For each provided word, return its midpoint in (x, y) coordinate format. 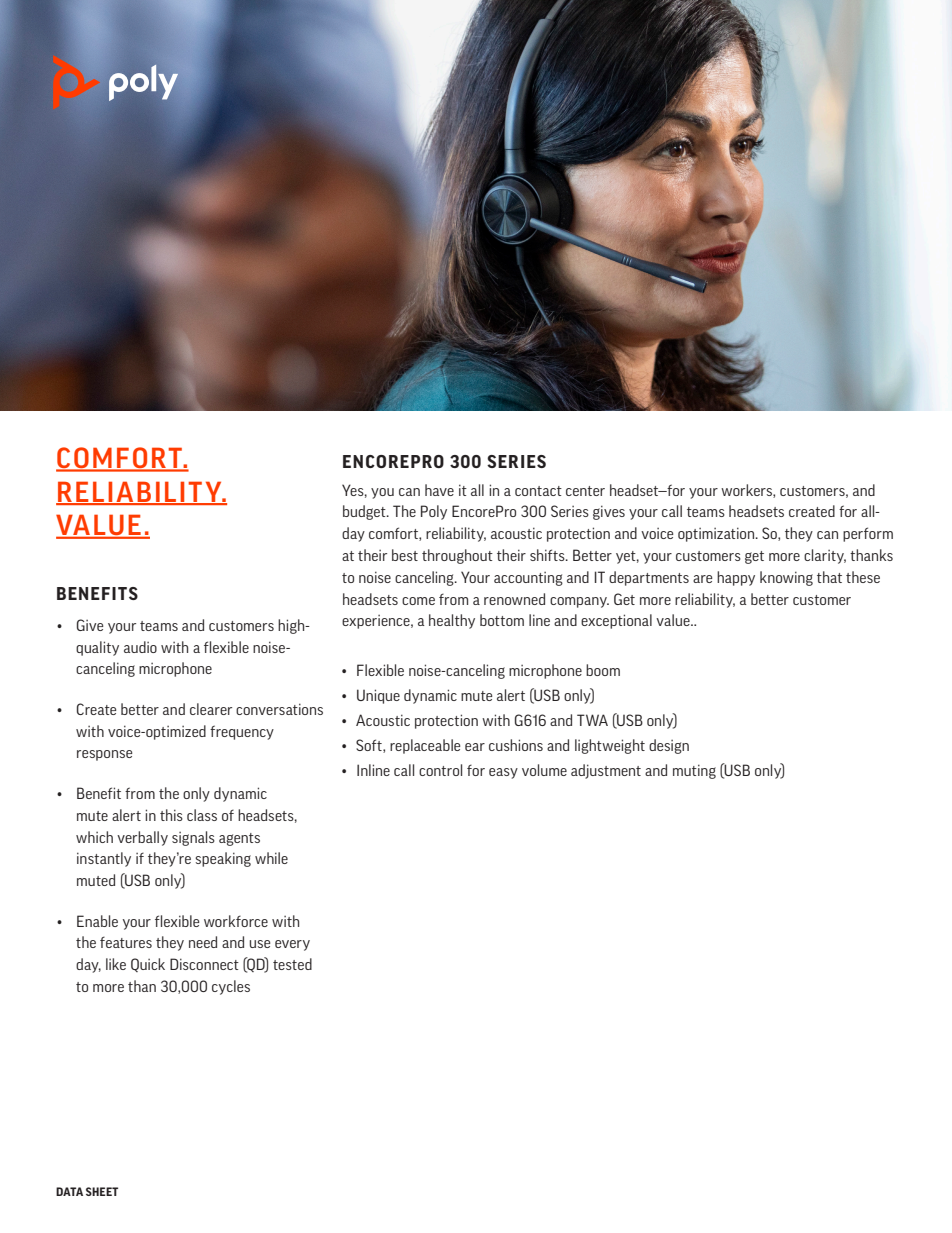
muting (694, 771)
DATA (69, 1191)
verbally (142, 838)
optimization (717, 534)
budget (365, 512)
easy (503, 773)
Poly (434, 512)
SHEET (102, 1191)
